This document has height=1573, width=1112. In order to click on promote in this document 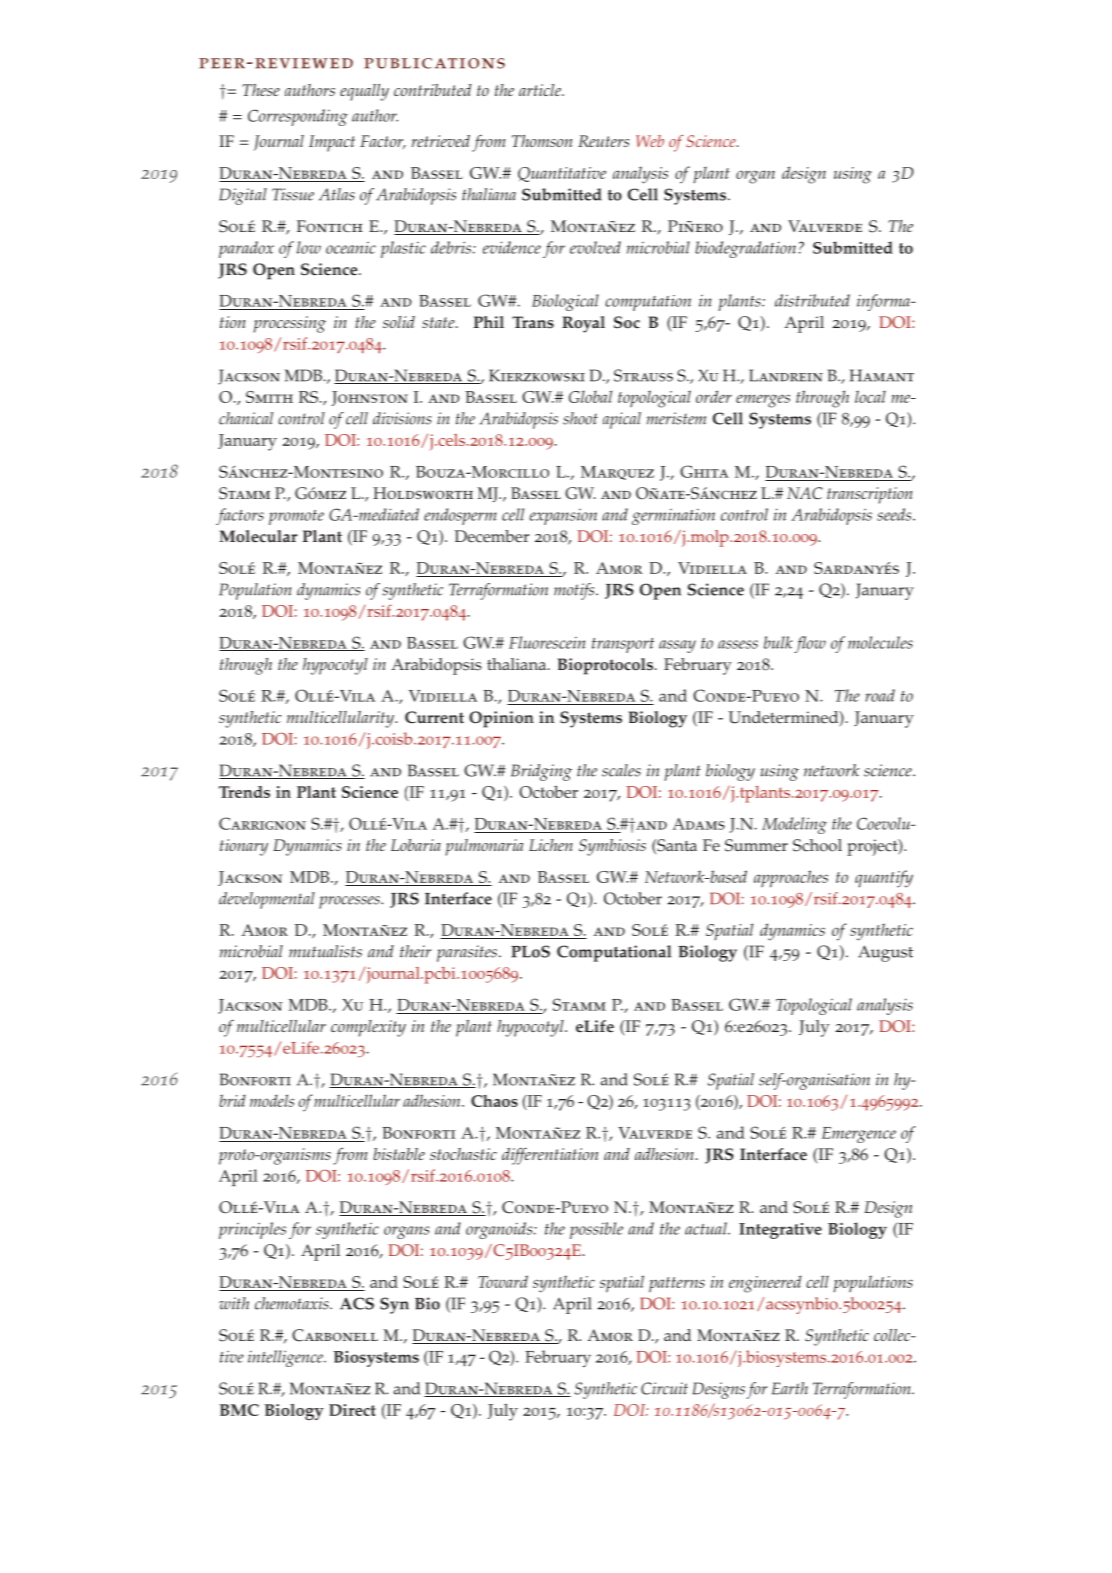, I will do `click(296, 517)`.
